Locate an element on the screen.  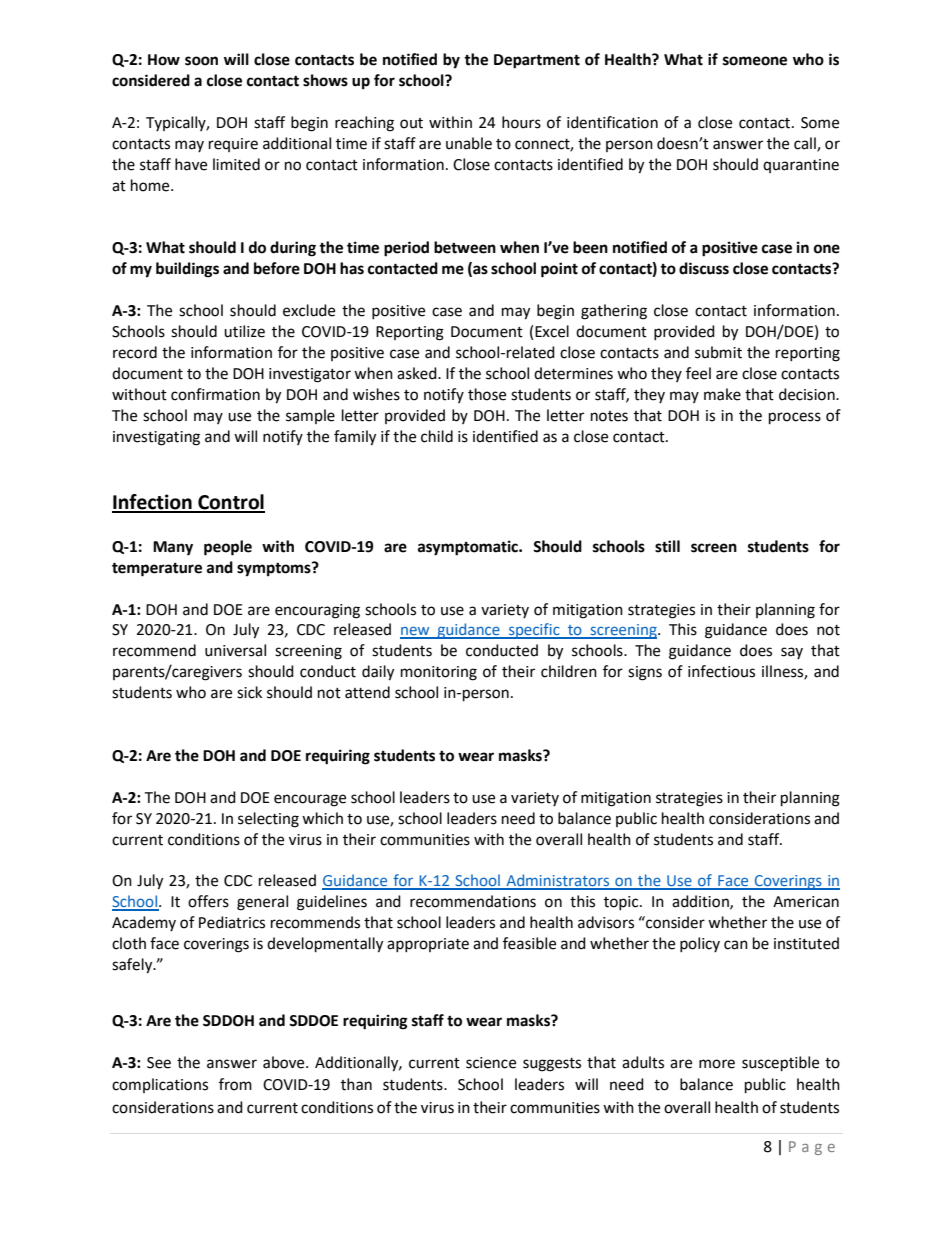
hours is located at coordinates (521, 122).
